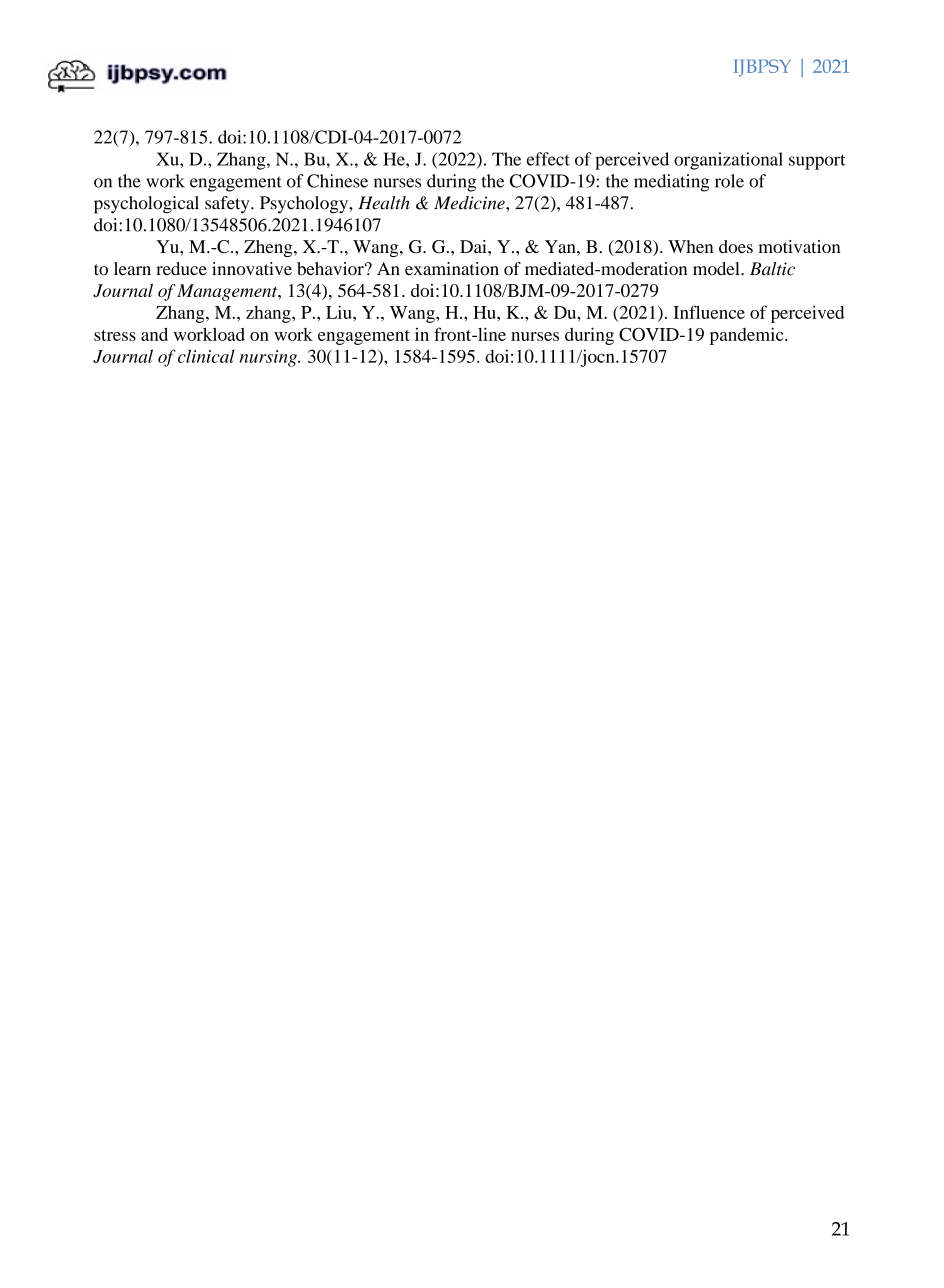  I want to click on mediating, so click(672, 183).
